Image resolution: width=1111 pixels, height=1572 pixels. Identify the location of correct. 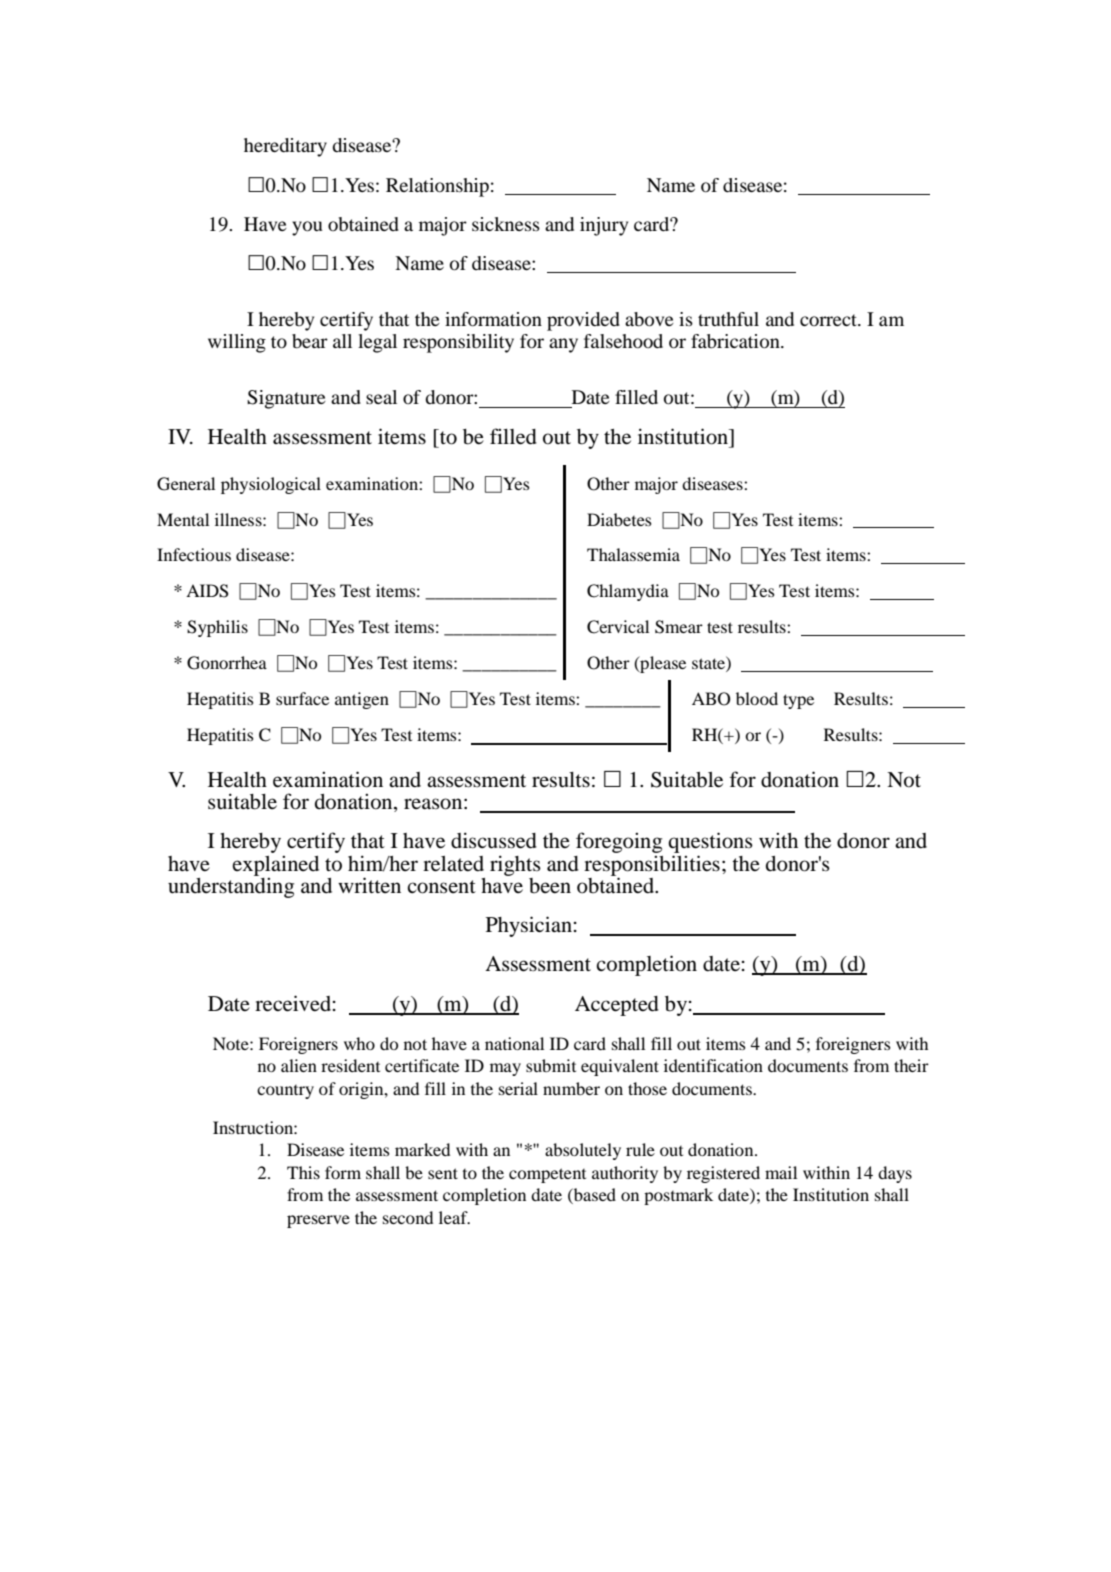
(830, 320).
